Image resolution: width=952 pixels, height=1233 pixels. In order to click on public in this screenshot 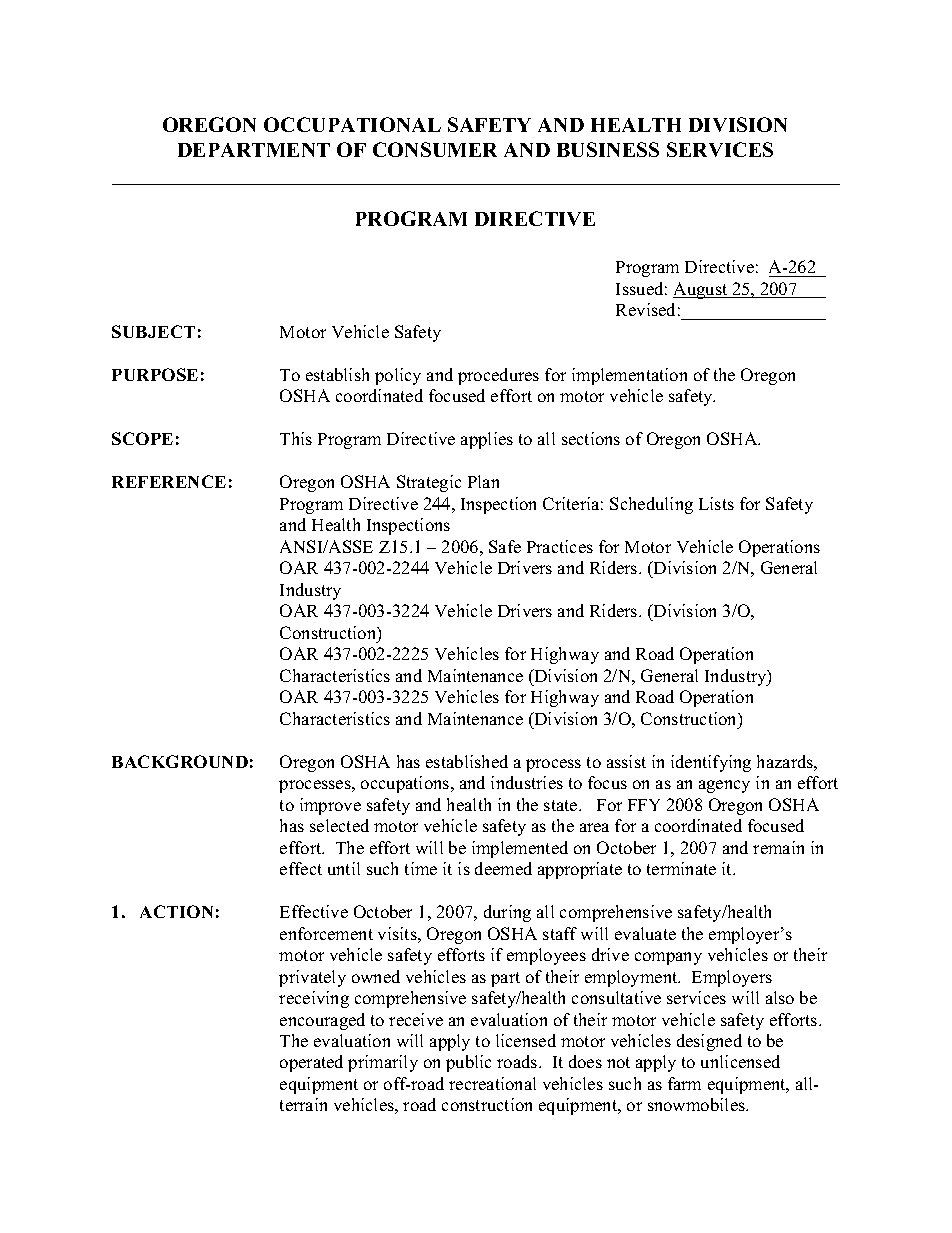, I will do `click(468, 1063)`.
